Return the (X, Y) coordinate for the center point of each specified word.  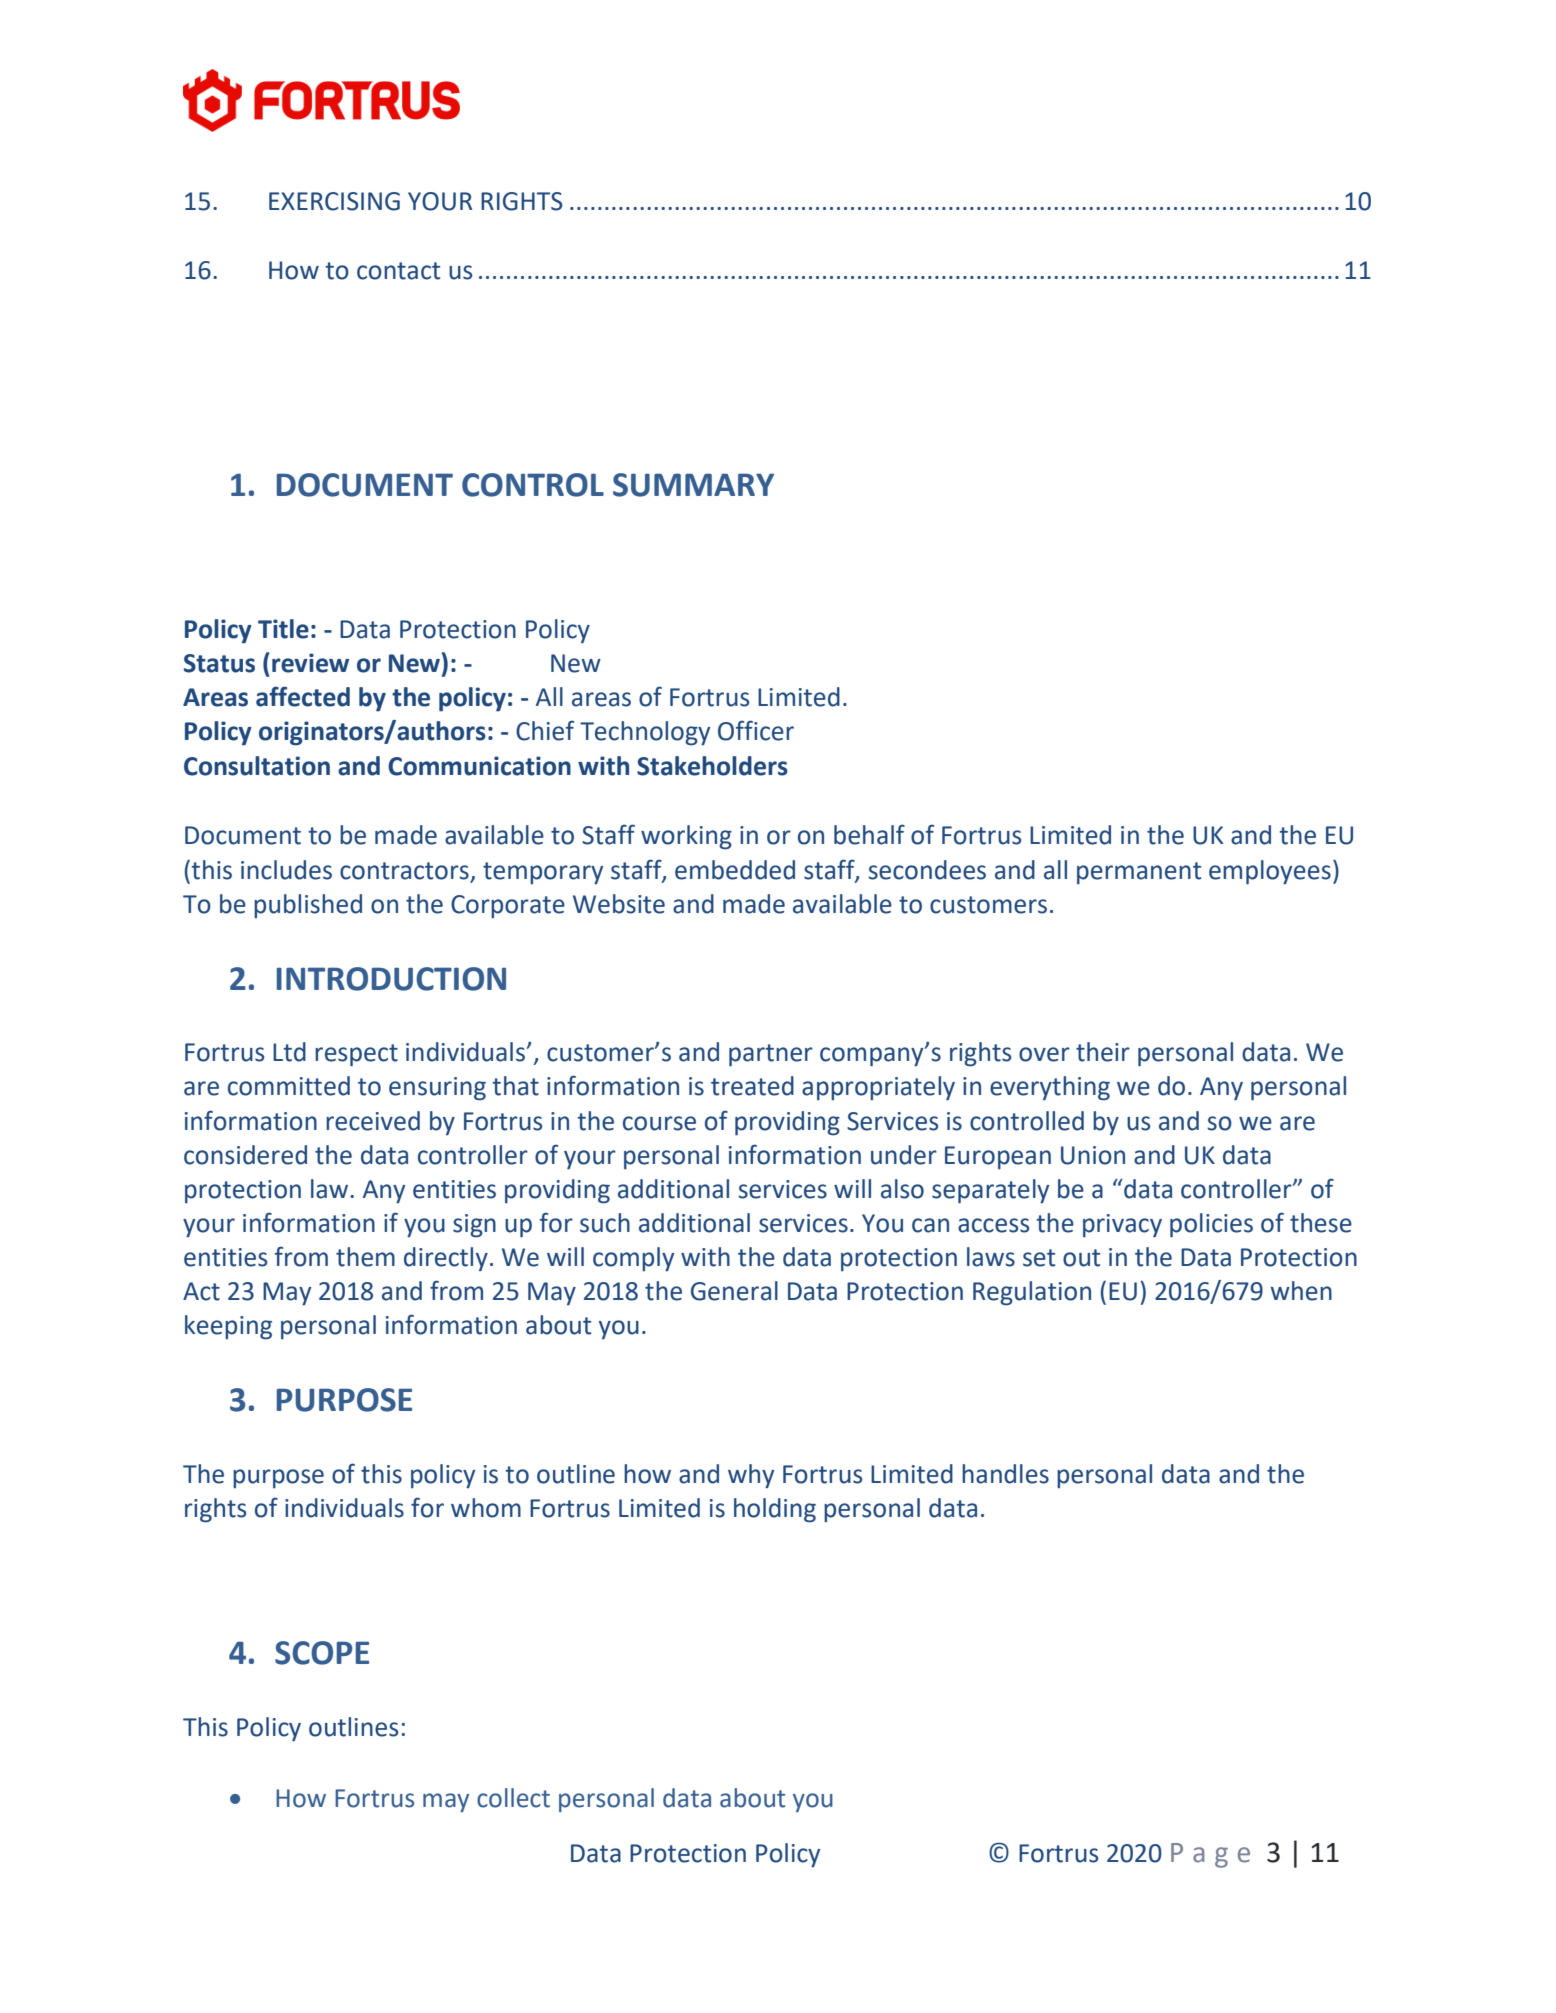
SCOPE (322, 1653)
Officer (756, 730)
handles (1005, 1474)
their (1103, 1052)
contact (398, 271)
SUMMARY (693, 485)
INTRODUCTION (391, 979)
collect (513, 1798)
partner (771, 1055)
